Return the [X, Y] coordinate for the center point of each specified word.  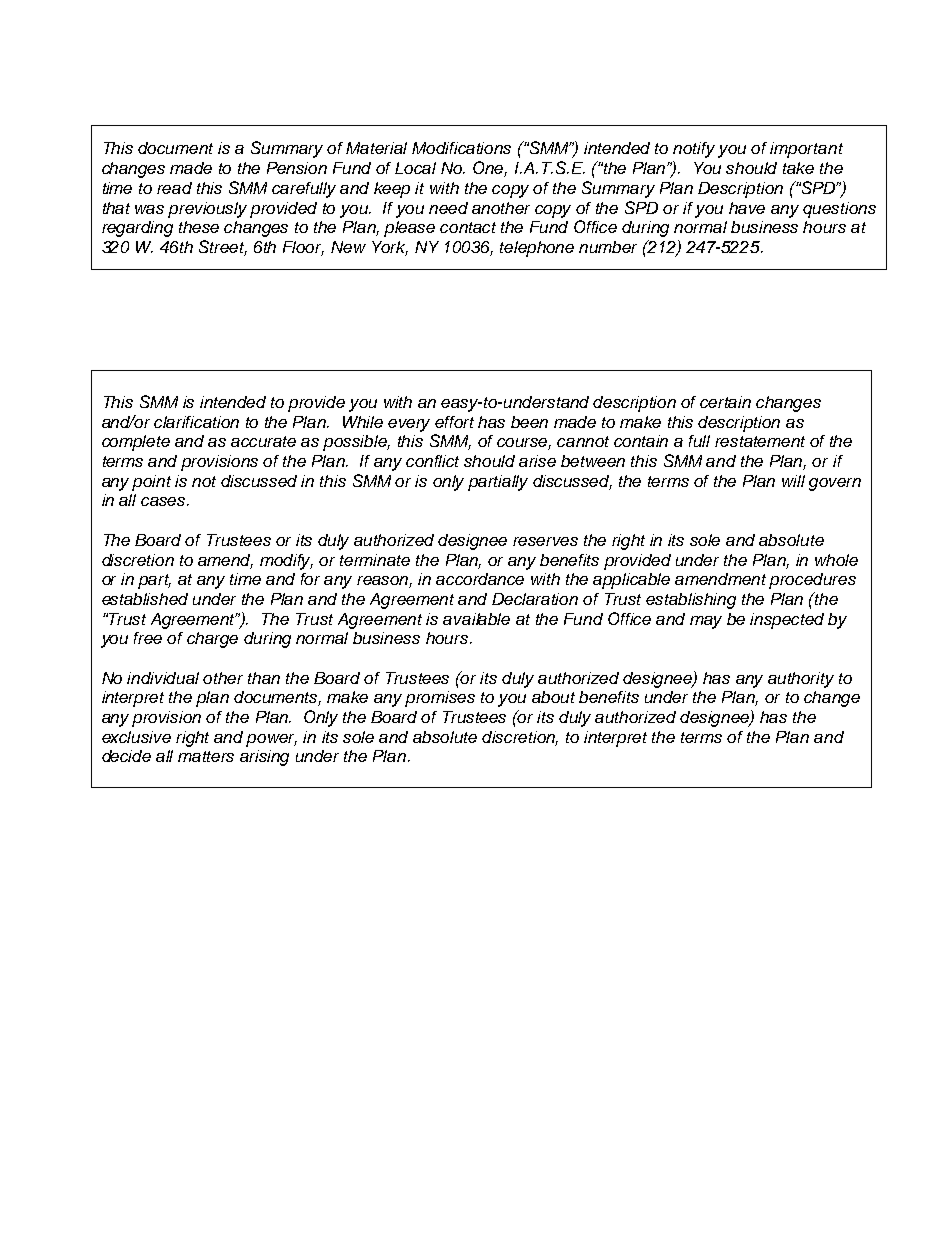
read [174, 188]
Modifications [461, 148]
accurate [263, 441]
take [798, 168]
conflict [432, 461]
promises [440, 699]
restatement [760, 441]
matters [206, 756]
